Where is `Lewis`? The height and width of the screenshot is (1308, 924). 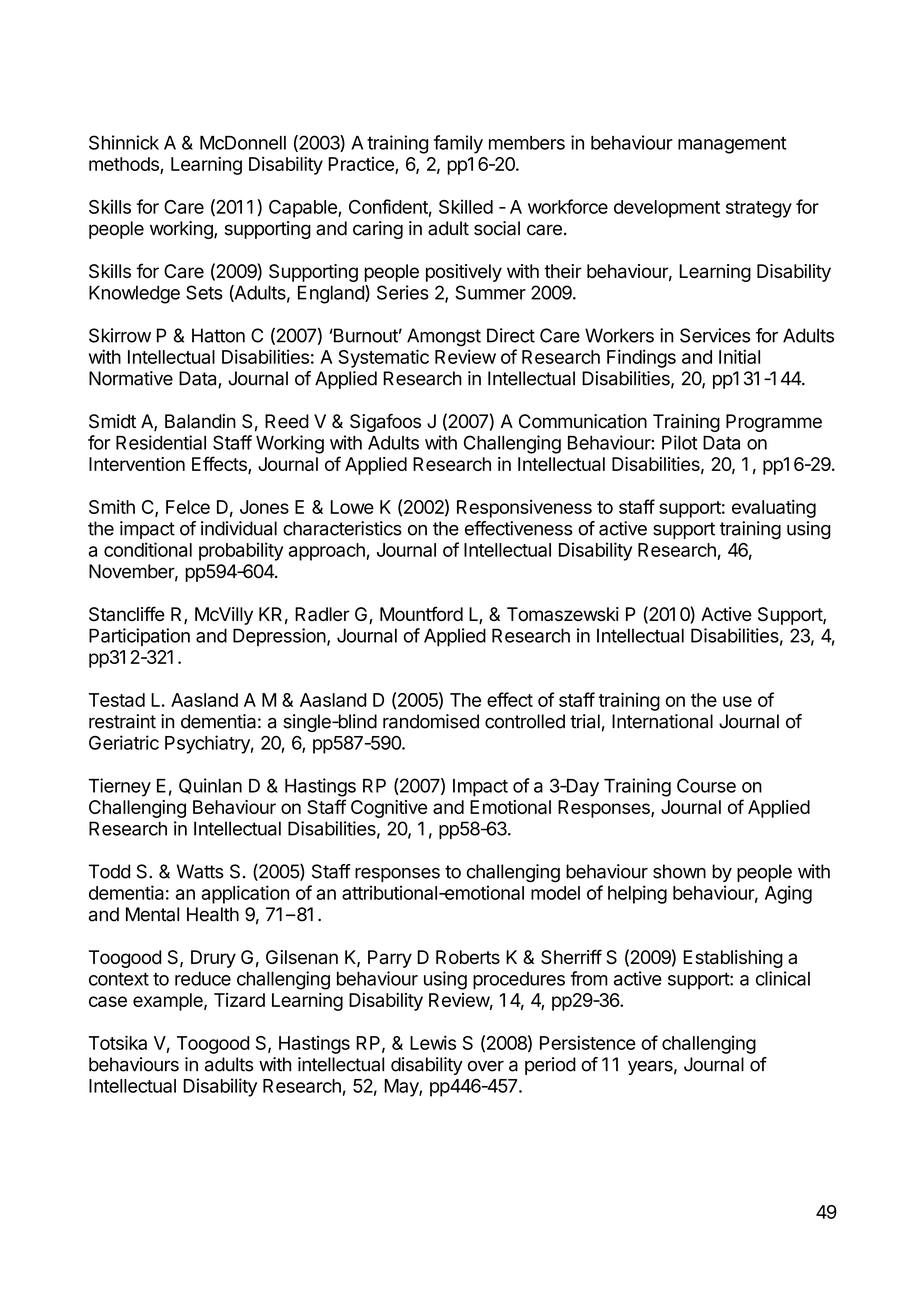 Lewis is located at coordinates (433, 1042).
